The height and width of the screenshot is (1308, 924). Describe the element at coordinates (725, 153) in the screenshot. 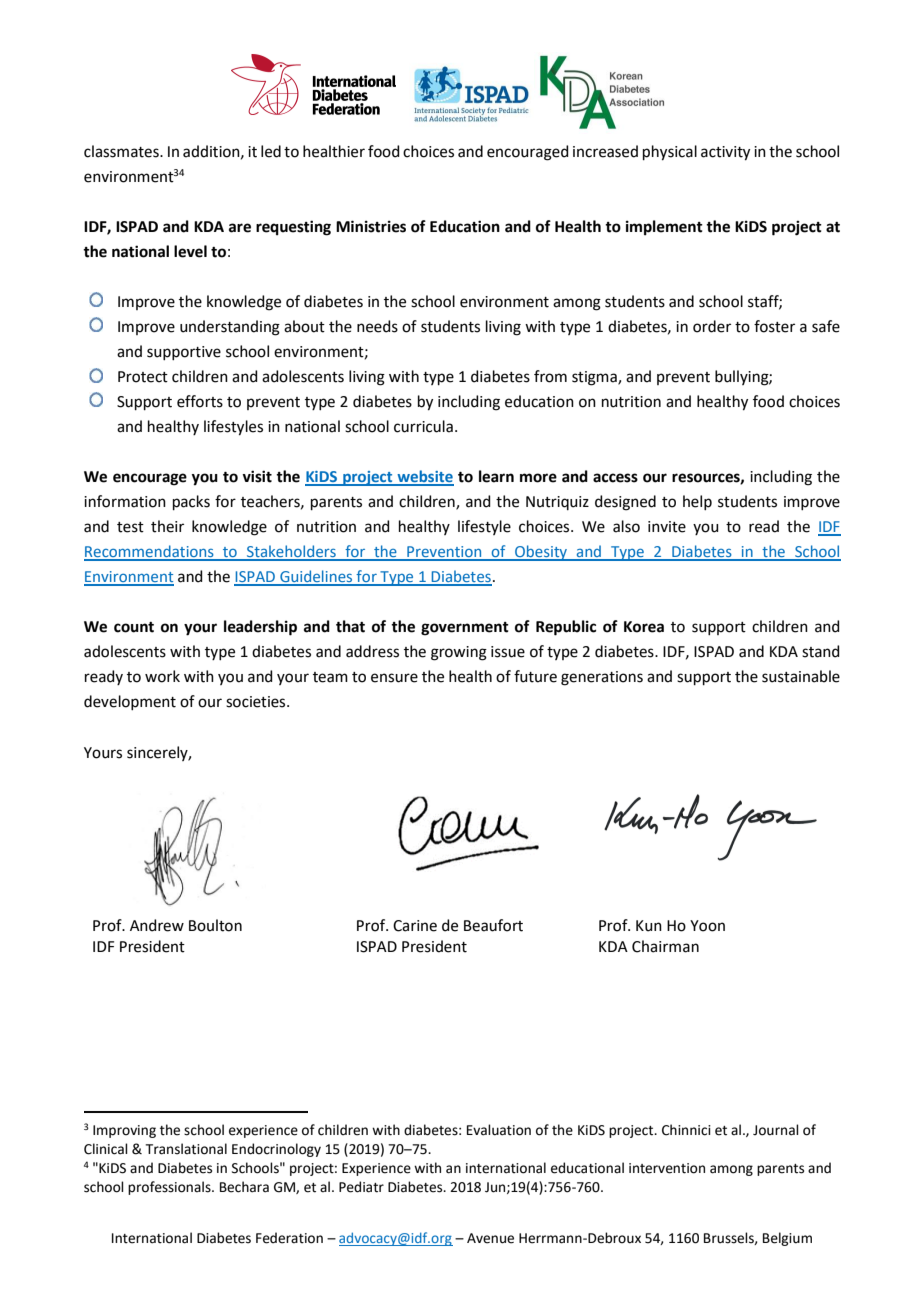

I see `activity` at that location.
